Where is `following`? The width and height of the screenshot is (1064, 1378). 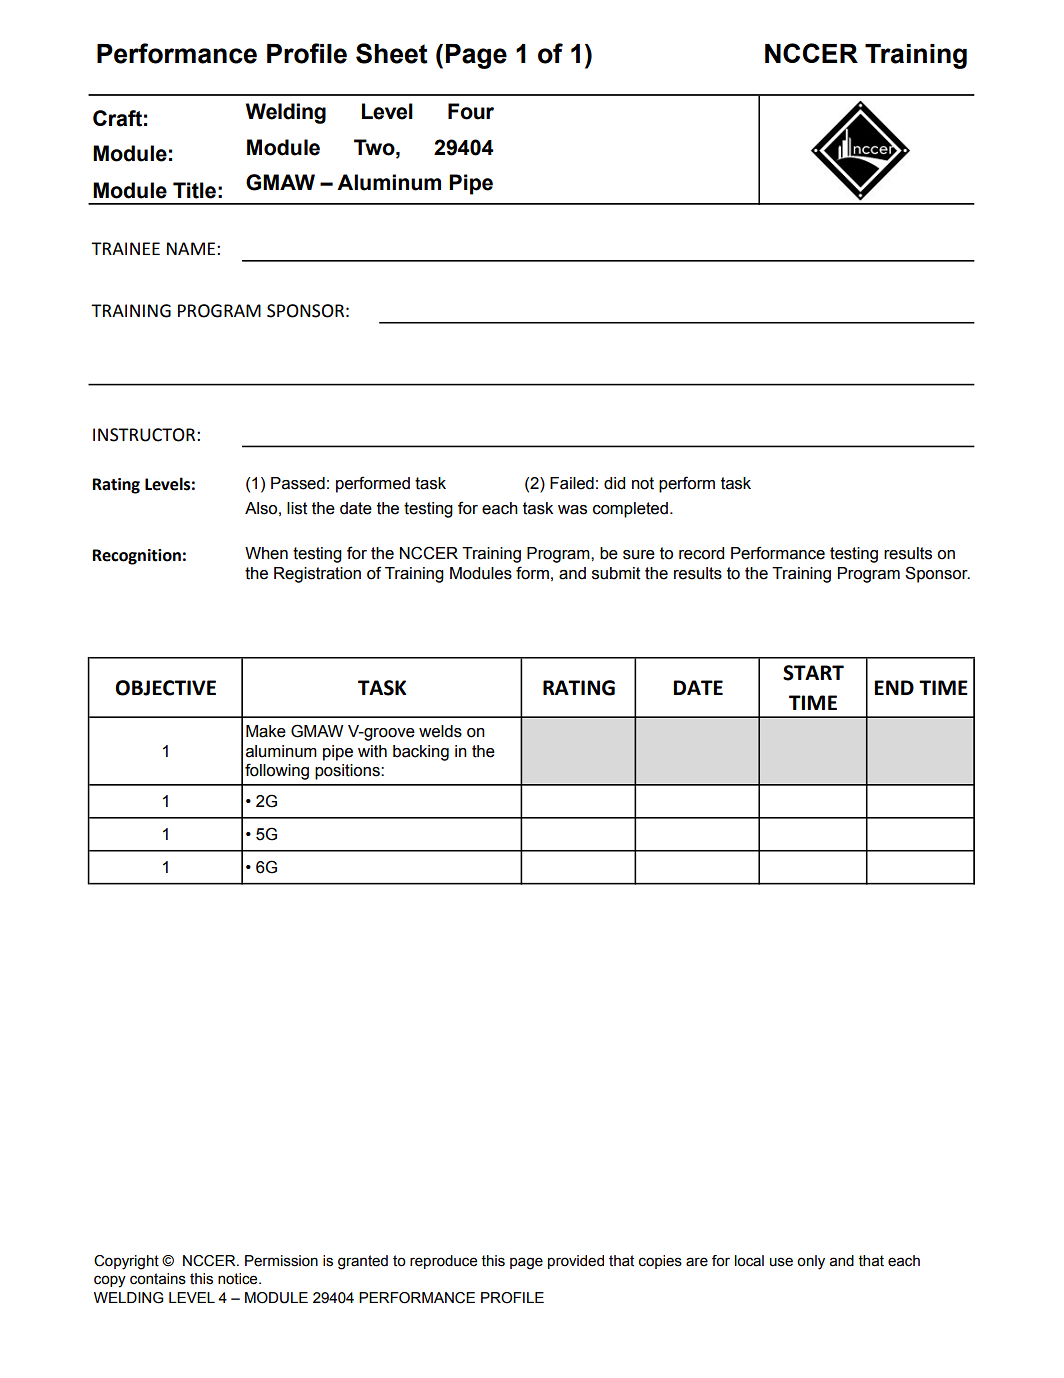
following is located at coordinates (277, 771).
